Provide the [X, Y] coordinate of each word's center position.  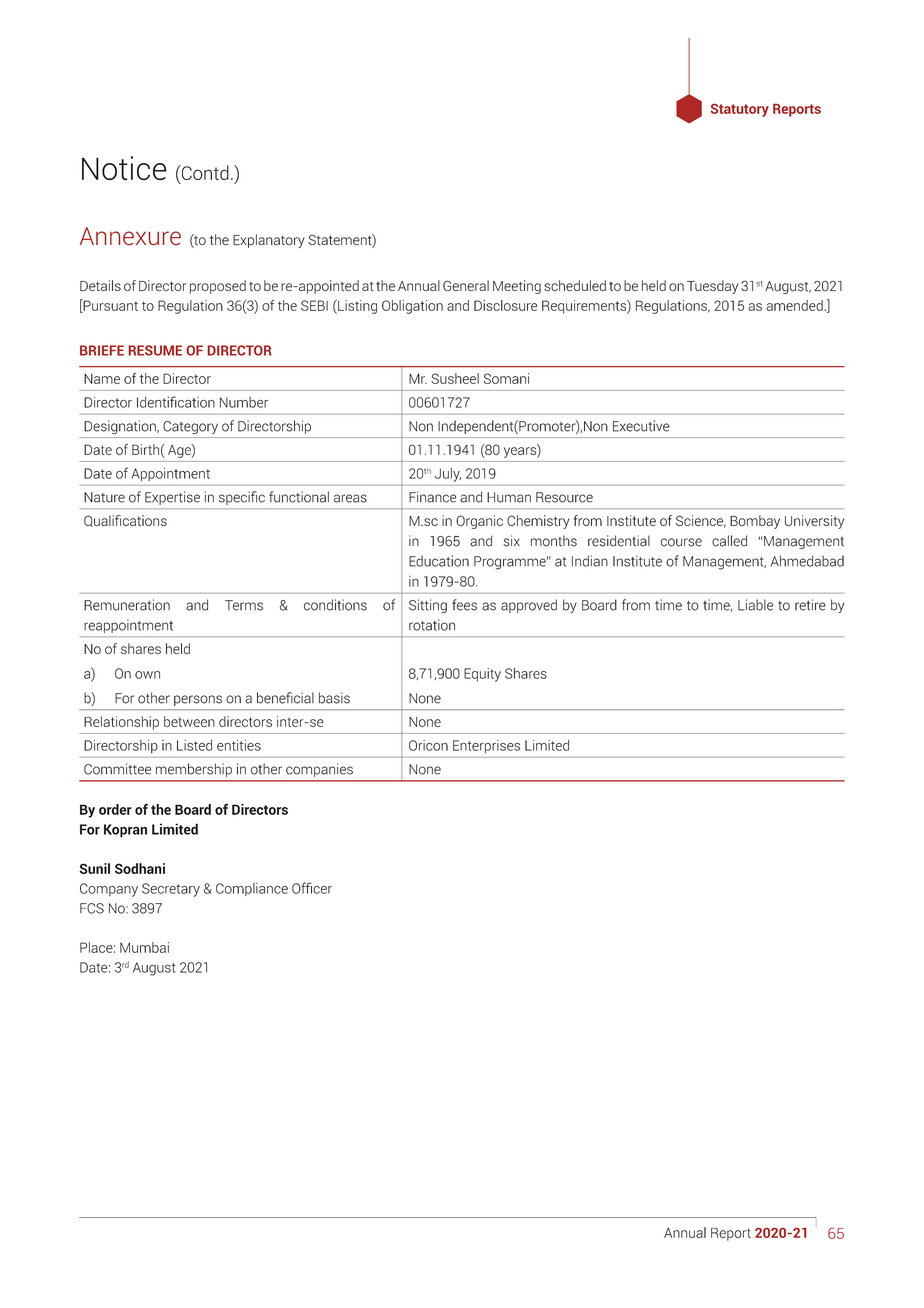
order [115, 809]
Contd [204, 172]
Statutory [740, 110]
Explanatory [269, 241]
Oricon [428, 745]
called [729, 541]
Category [190, 427]
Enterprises [486, 746]
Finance [432, 497]
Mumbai [144, 947]
